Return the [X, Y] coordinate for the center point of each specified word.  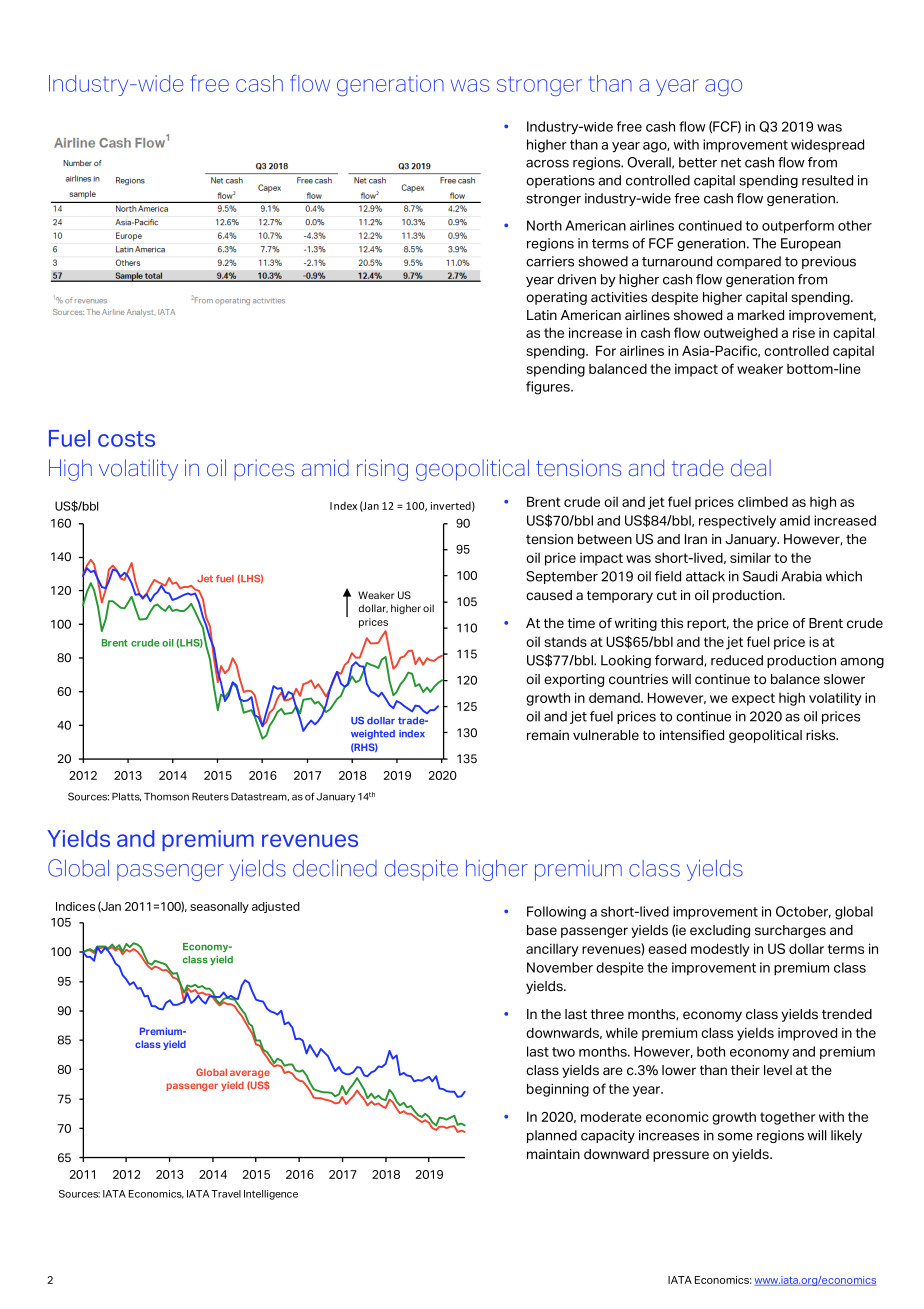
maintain [553, 1154]
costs [126, 439]
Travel [226, 1194]
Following [556, 913]
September [562, 577]
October [803, 912]
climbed [763, 501]
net [731, 163]
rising [382, 470]
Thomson [166, 797]
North [544, 225]
